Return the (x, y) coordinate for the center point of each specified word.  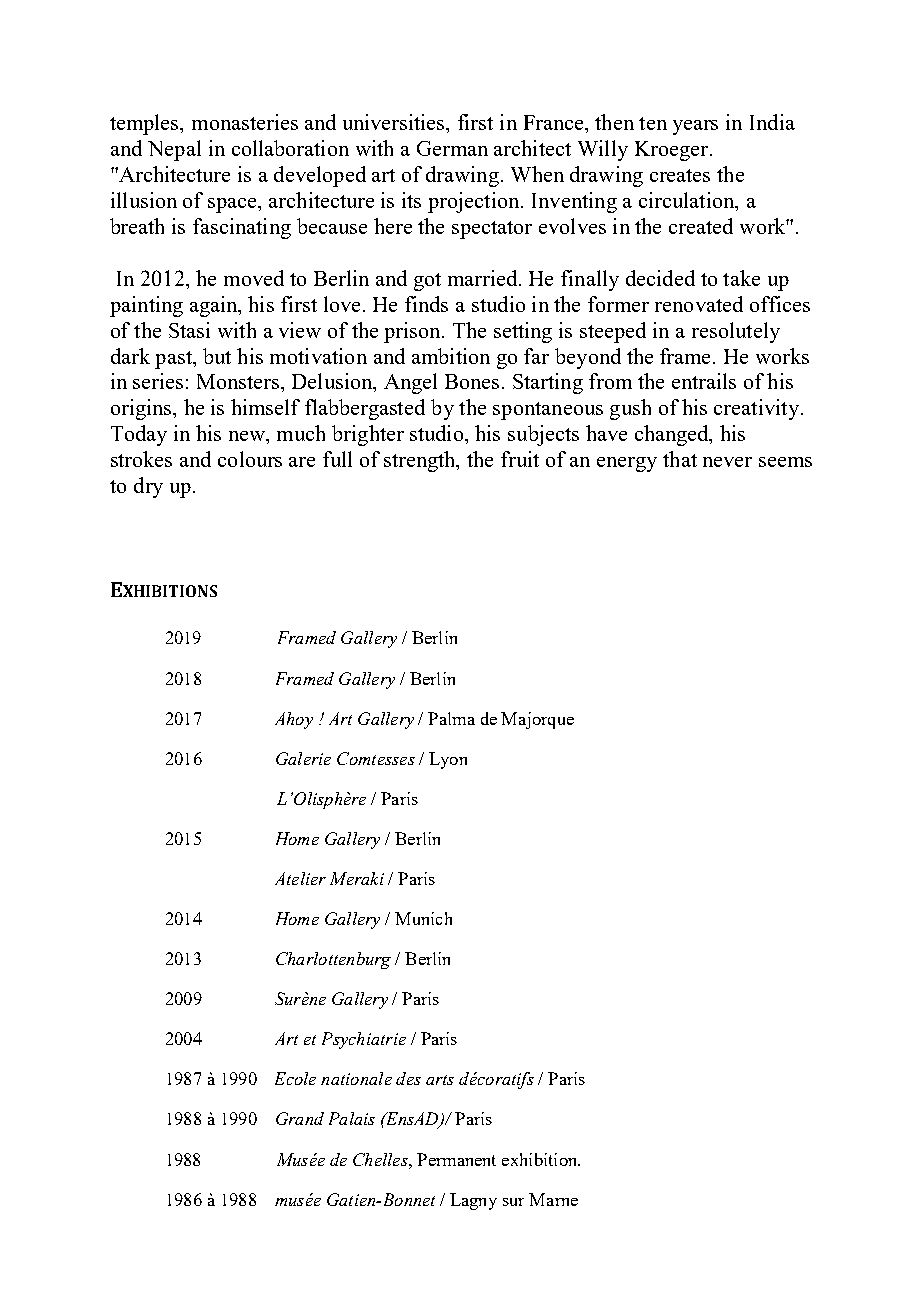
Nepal (174, 150)
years (695, 127)
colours (250, 459)
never (727, 462)
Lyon (448, 760)
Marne (553, 1199)
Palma (451, 718)
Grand (300, 1118)
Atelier (300, 878)
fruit (520, 459)
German (452, 148)
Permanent (456, 1159)
